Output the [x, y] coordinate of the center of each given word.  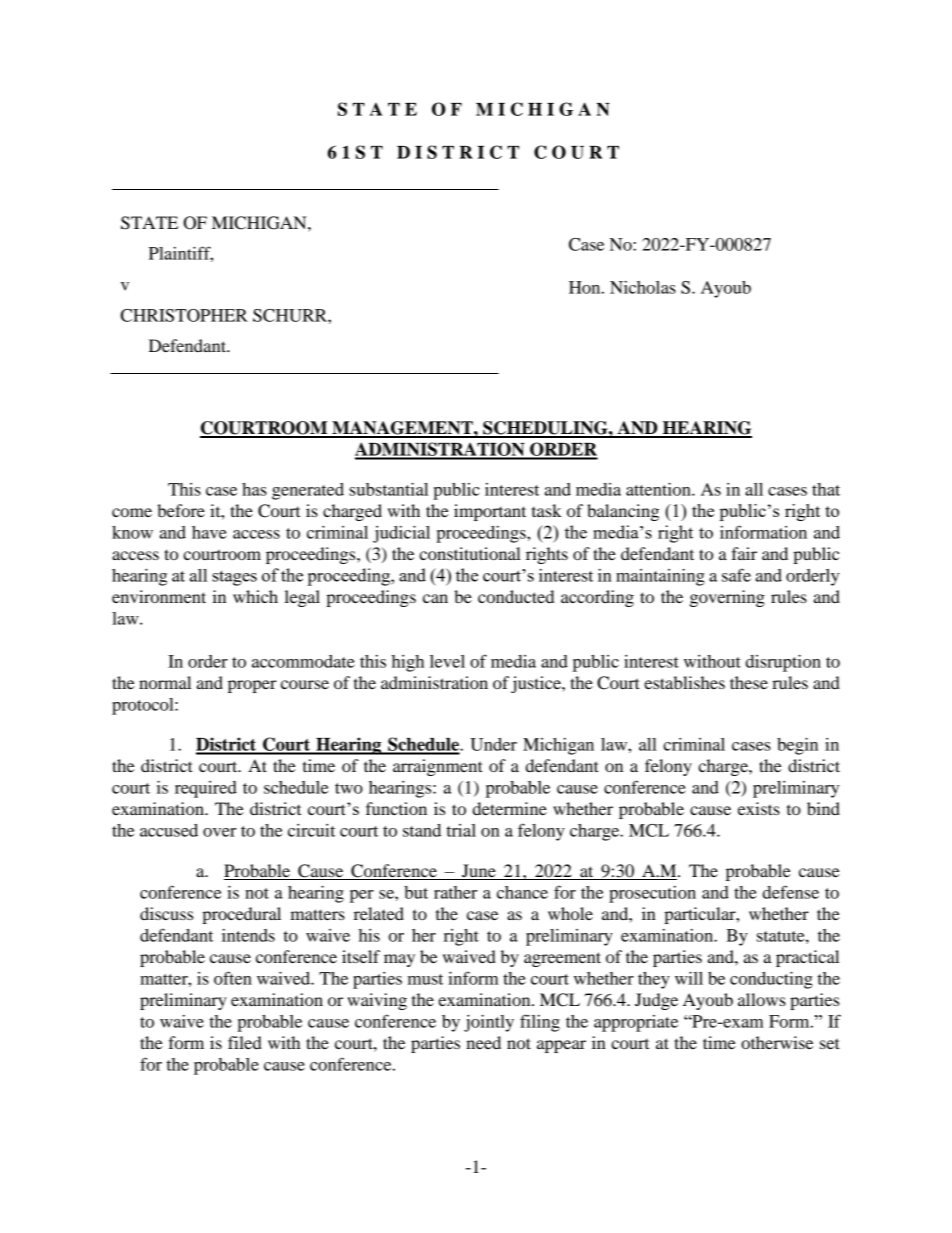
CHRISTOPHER [184, 315]
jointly [489, 1023]
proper [252, 686]
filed [245, 1042]
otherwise [777, 1042]
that [826, 489]
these [749, 682]
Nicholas [643, 287]
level [447, 661]
